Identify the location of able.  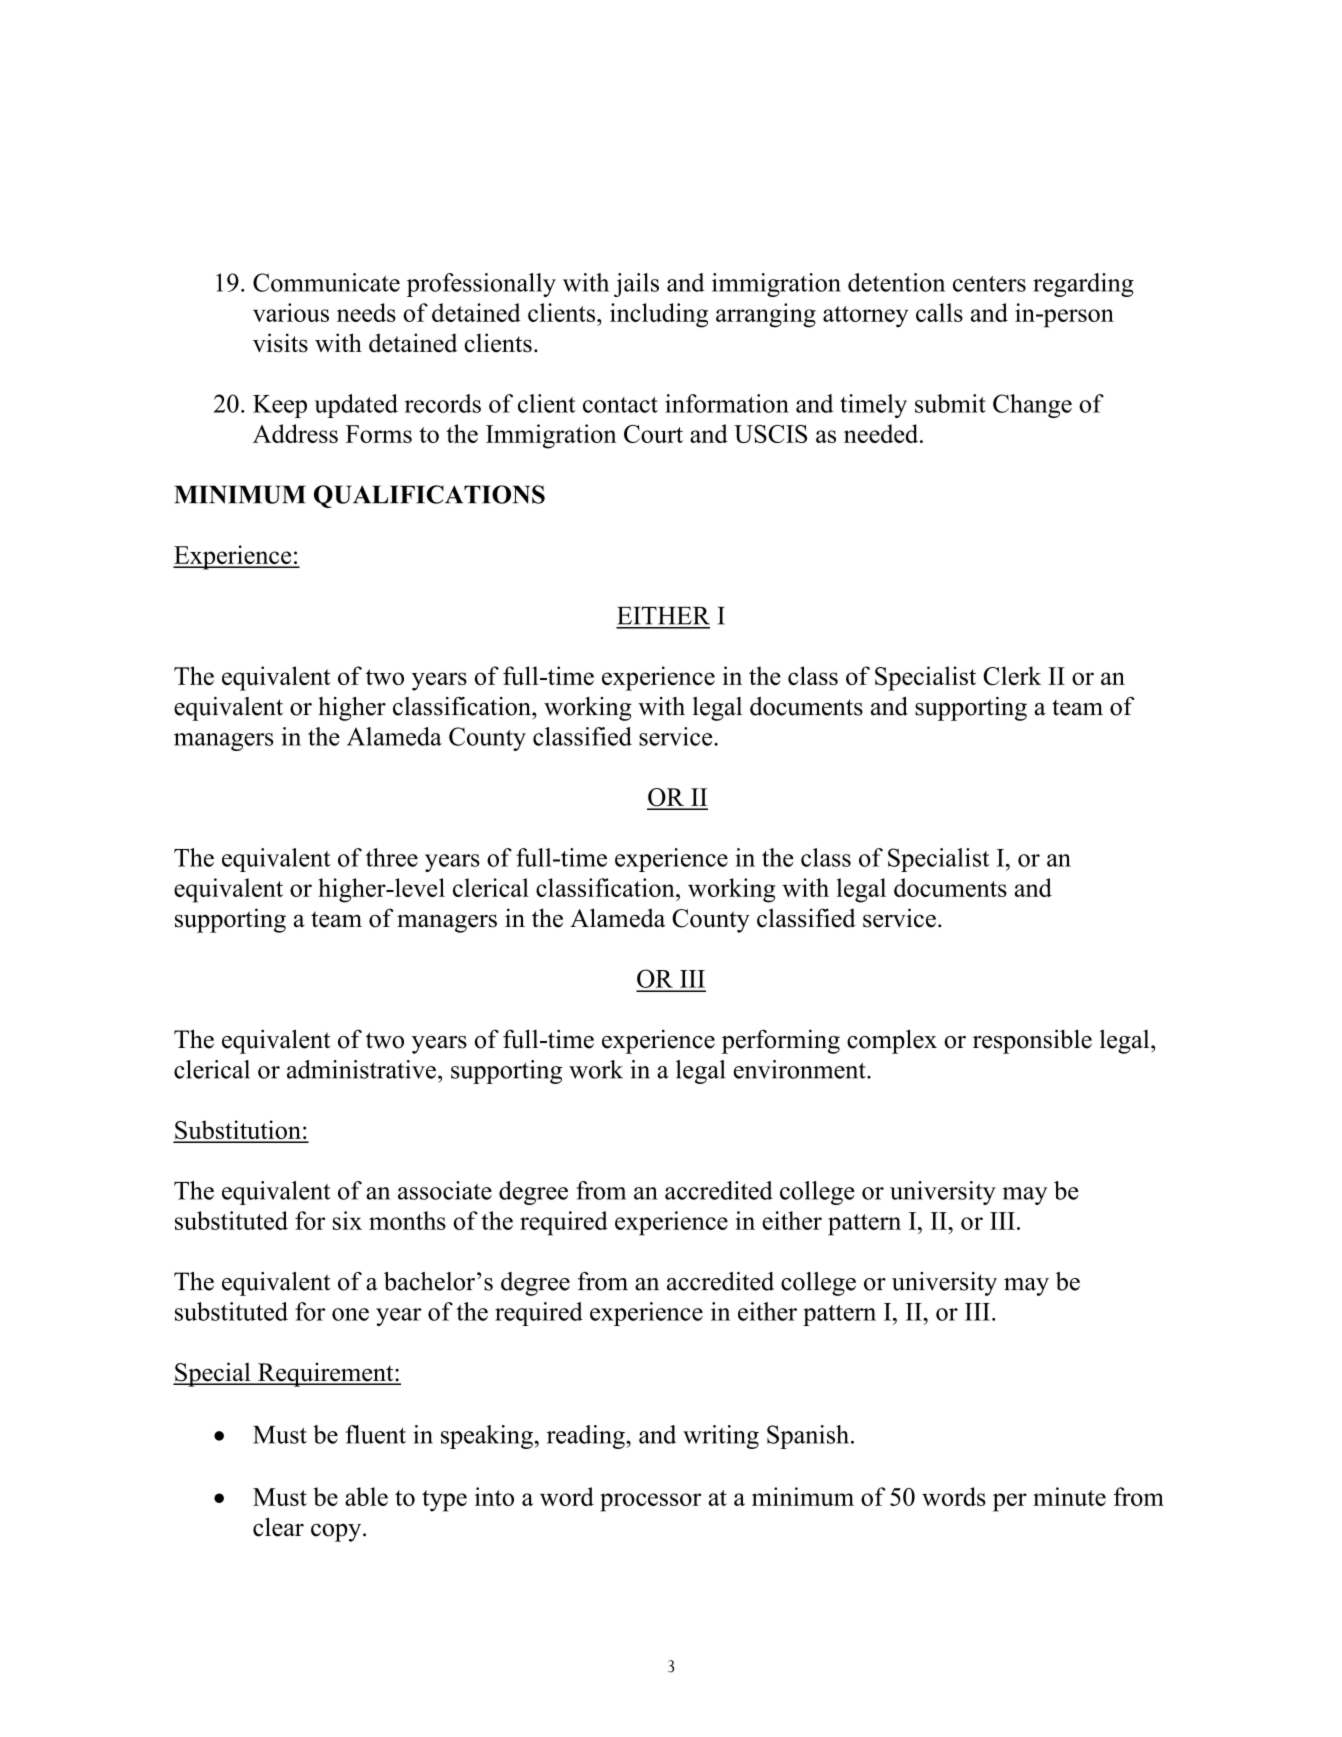
(366, 1496).
